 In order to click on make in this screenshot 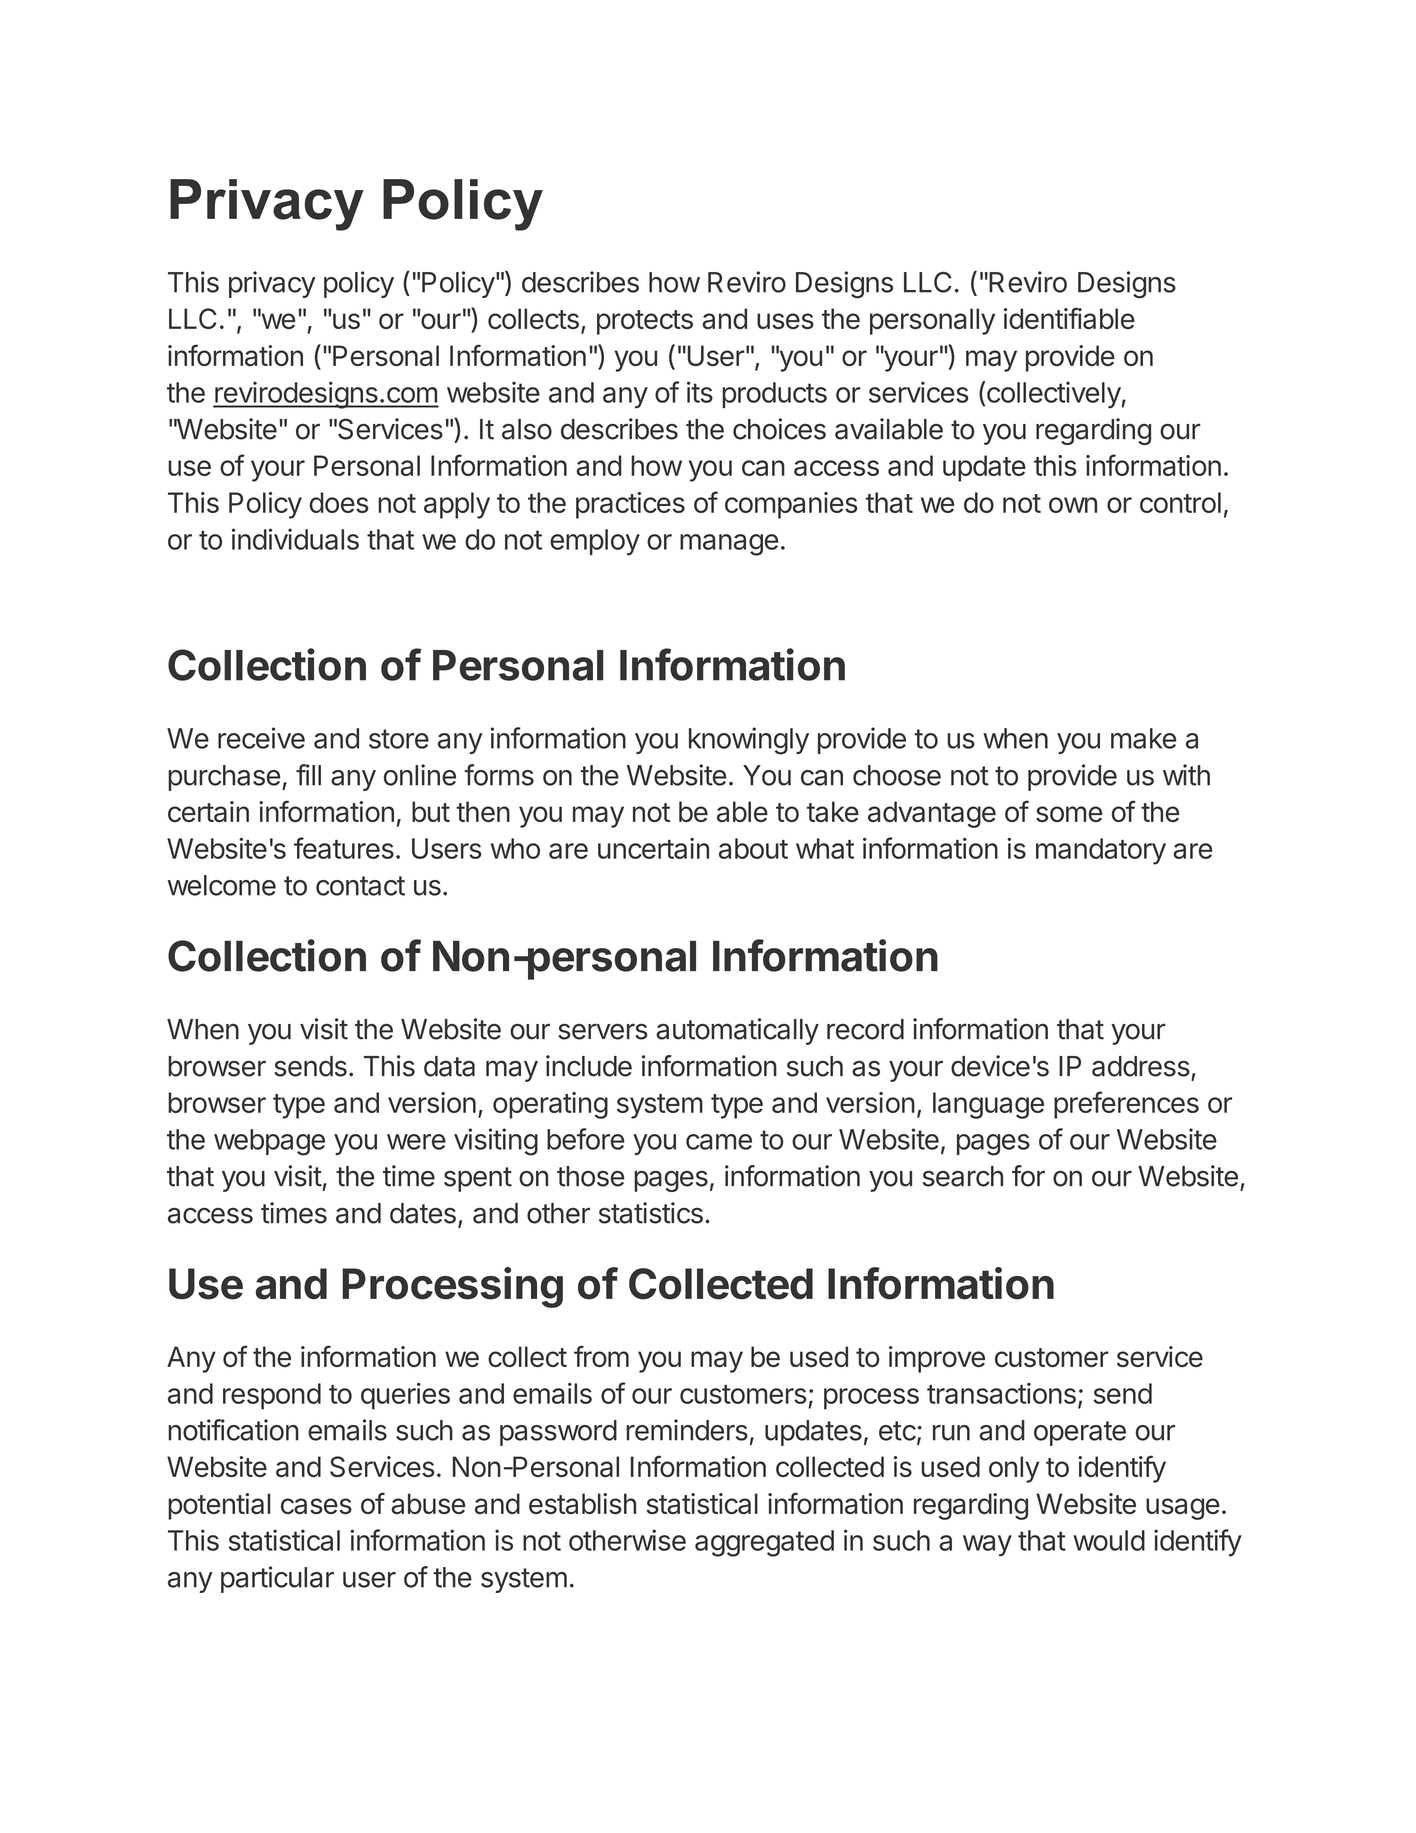, I will do `click(1143, 738)`.
